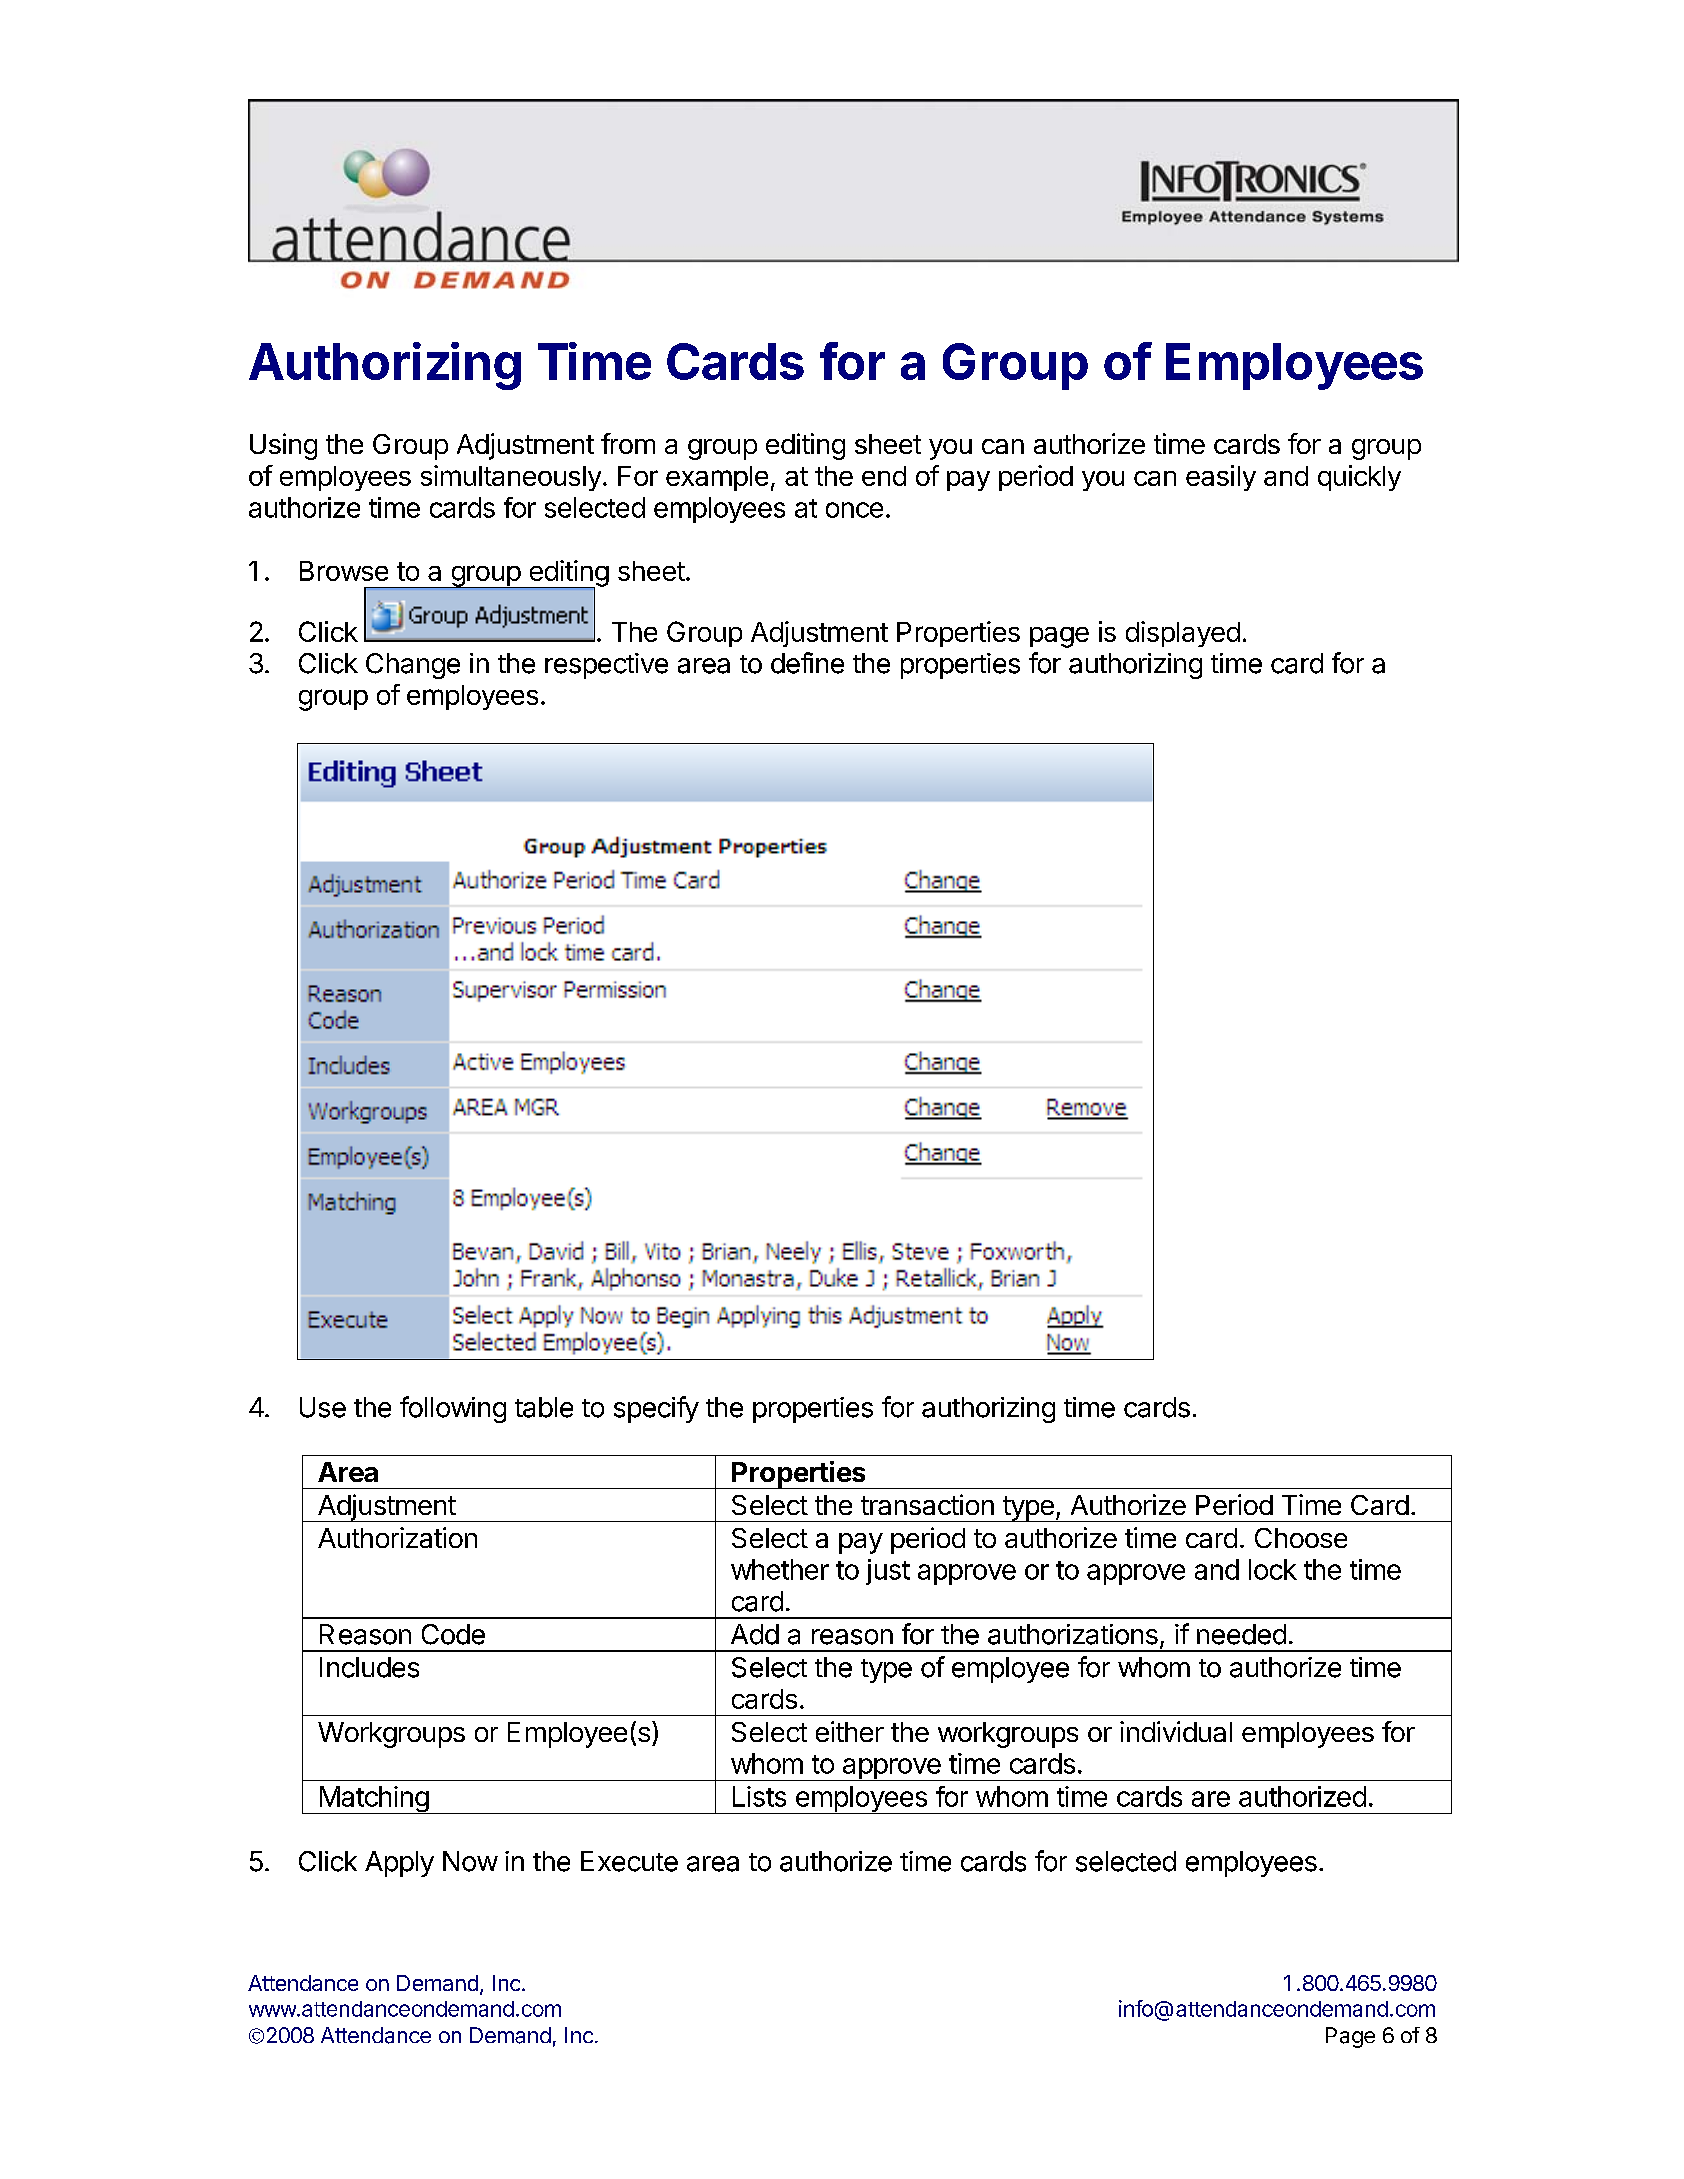 Image resolution: width=1684 pixels, height=2179 pixels. I want to click on individual, so click(1176, 1731).
